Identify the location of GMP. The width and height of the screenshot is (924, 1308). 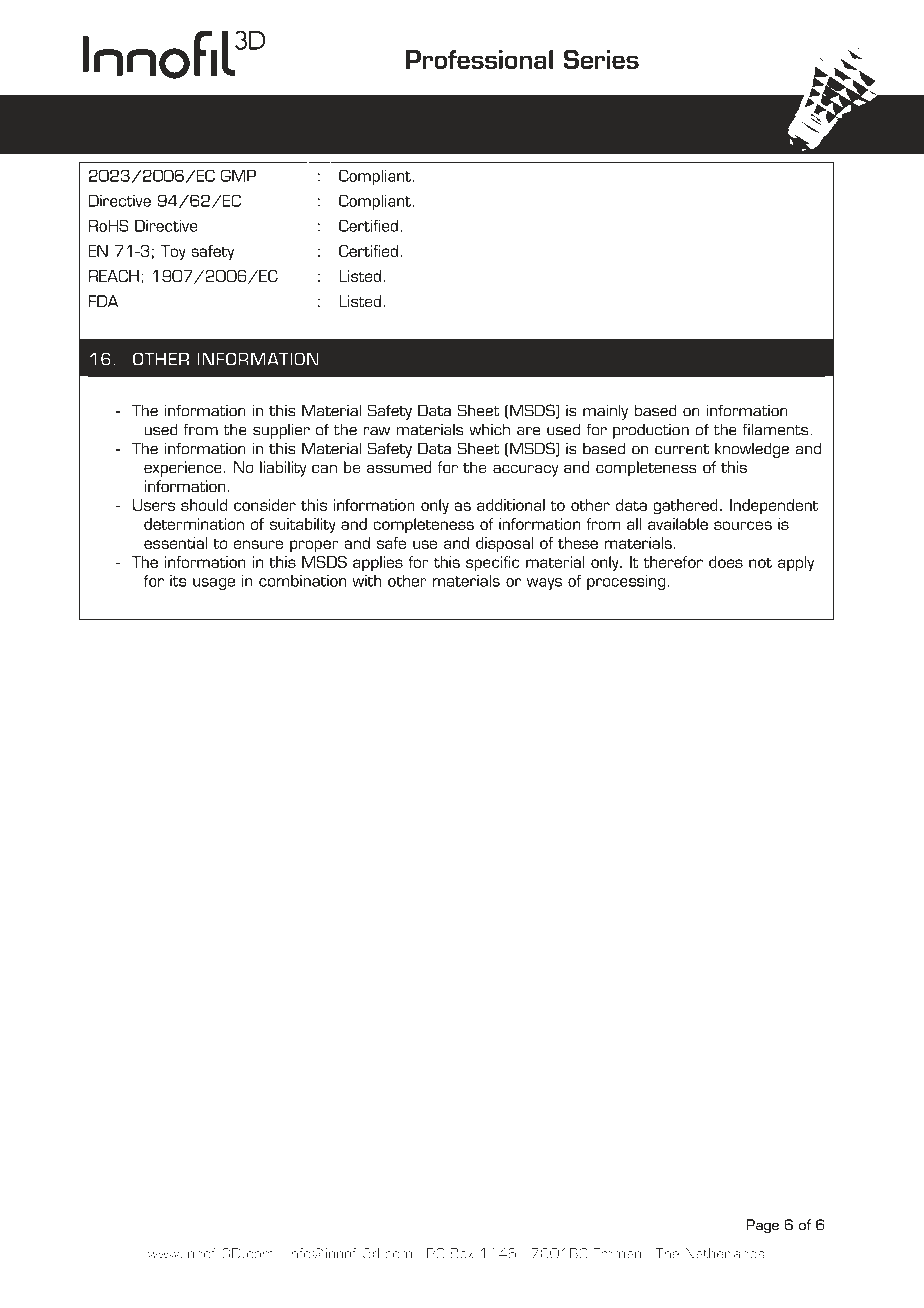
(238, 176).
